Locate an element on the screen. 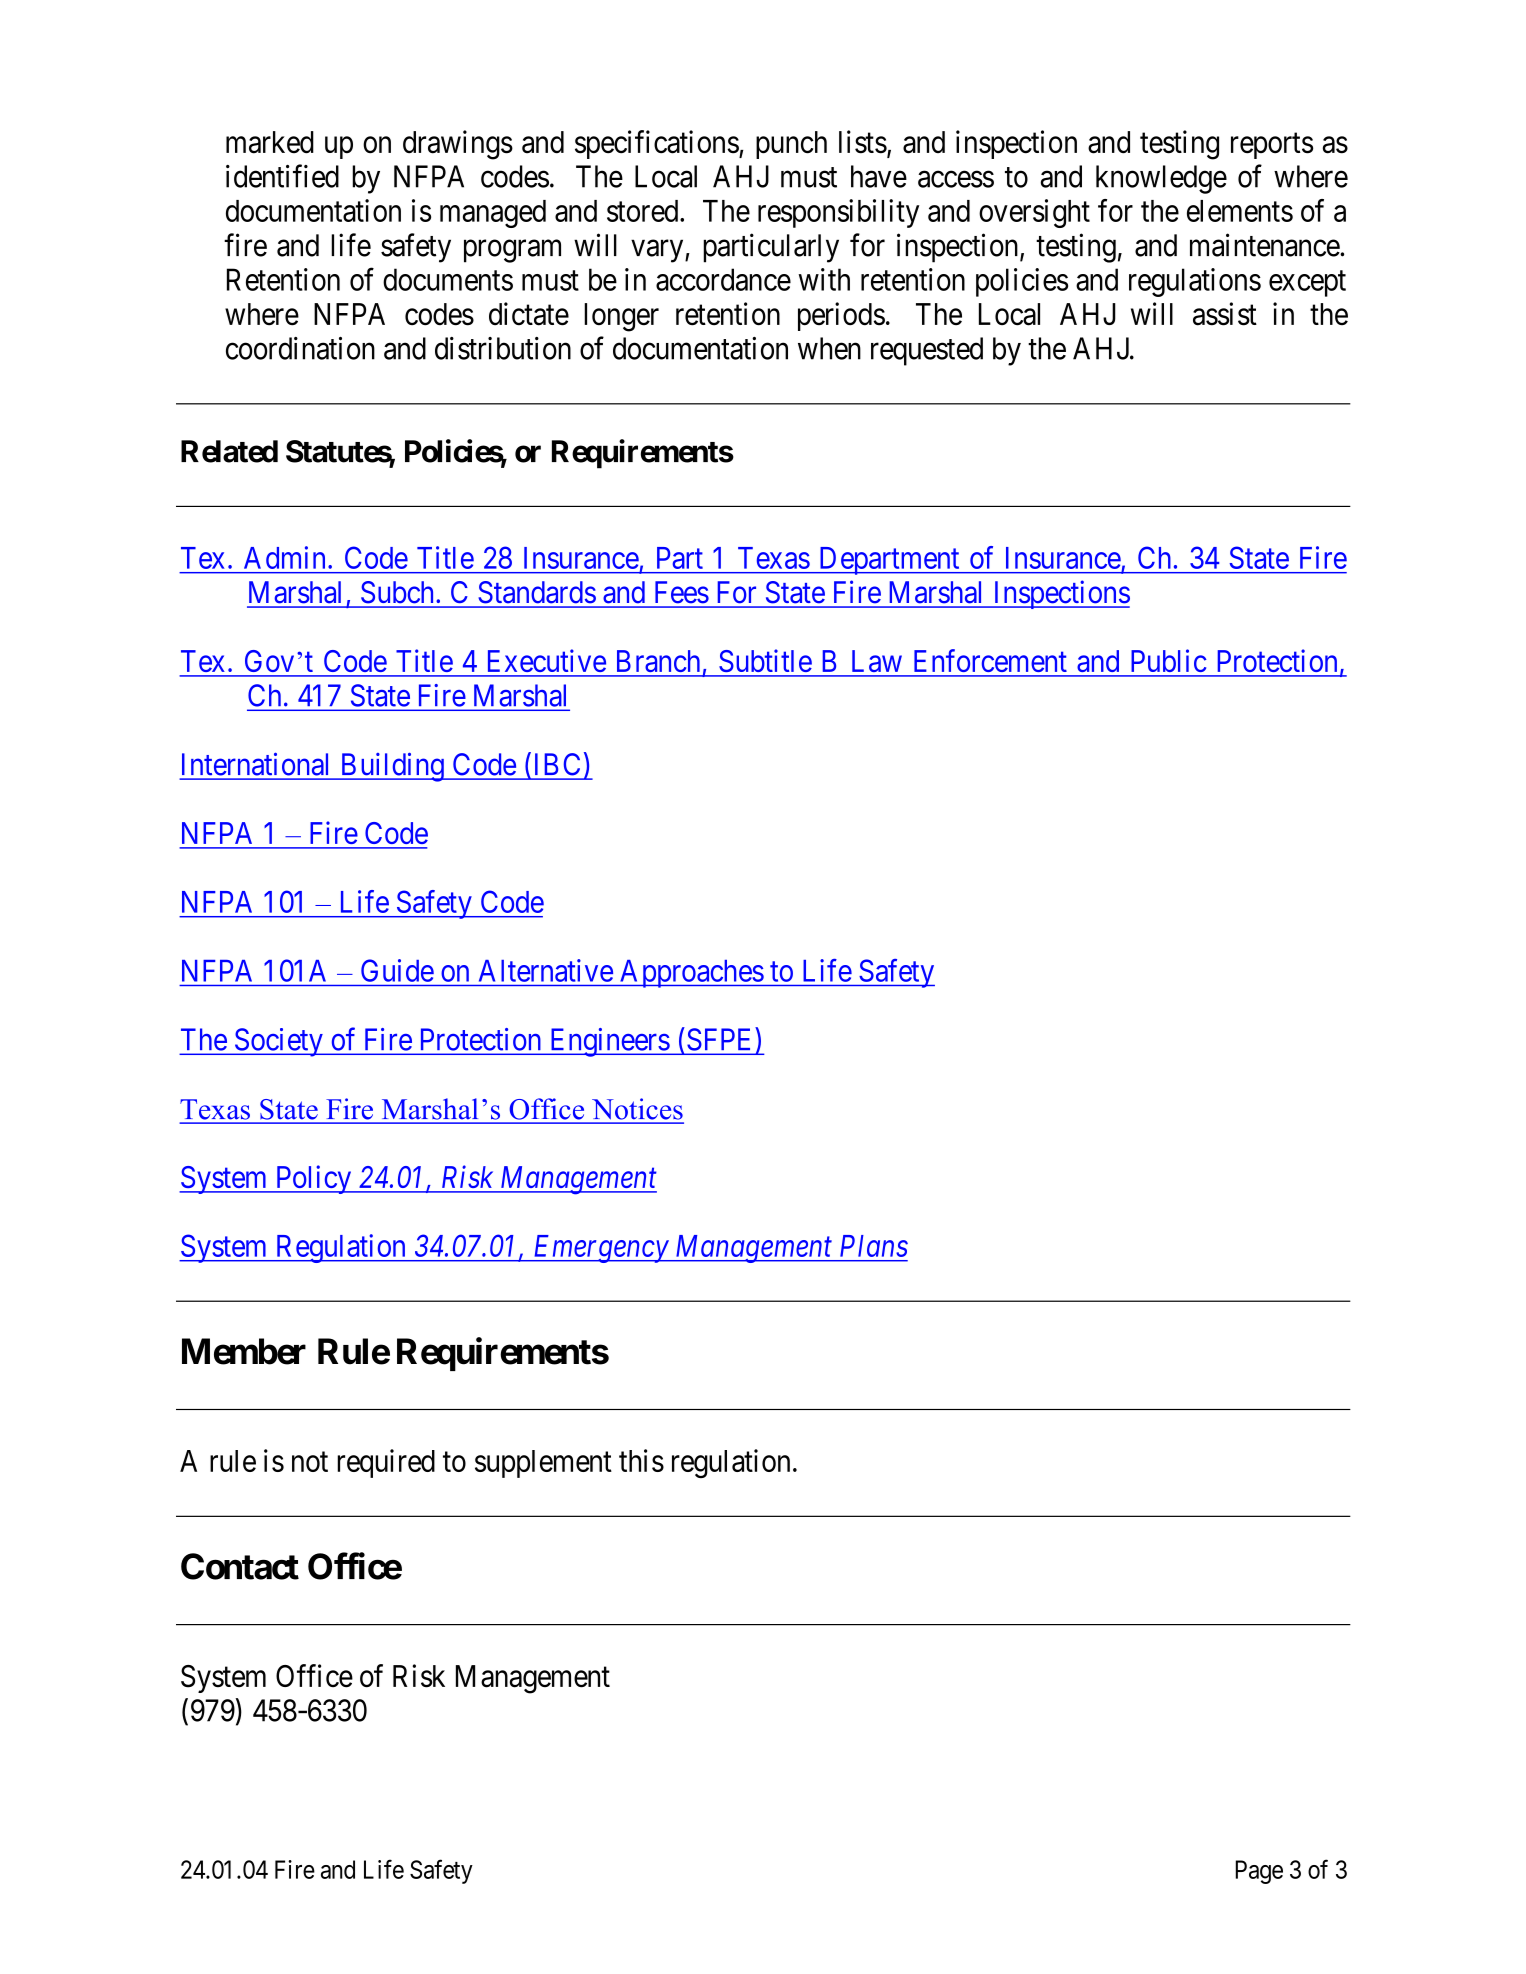 This screenshot has height=1974, width=1526. assist is located at coordinates (1225, 314).
